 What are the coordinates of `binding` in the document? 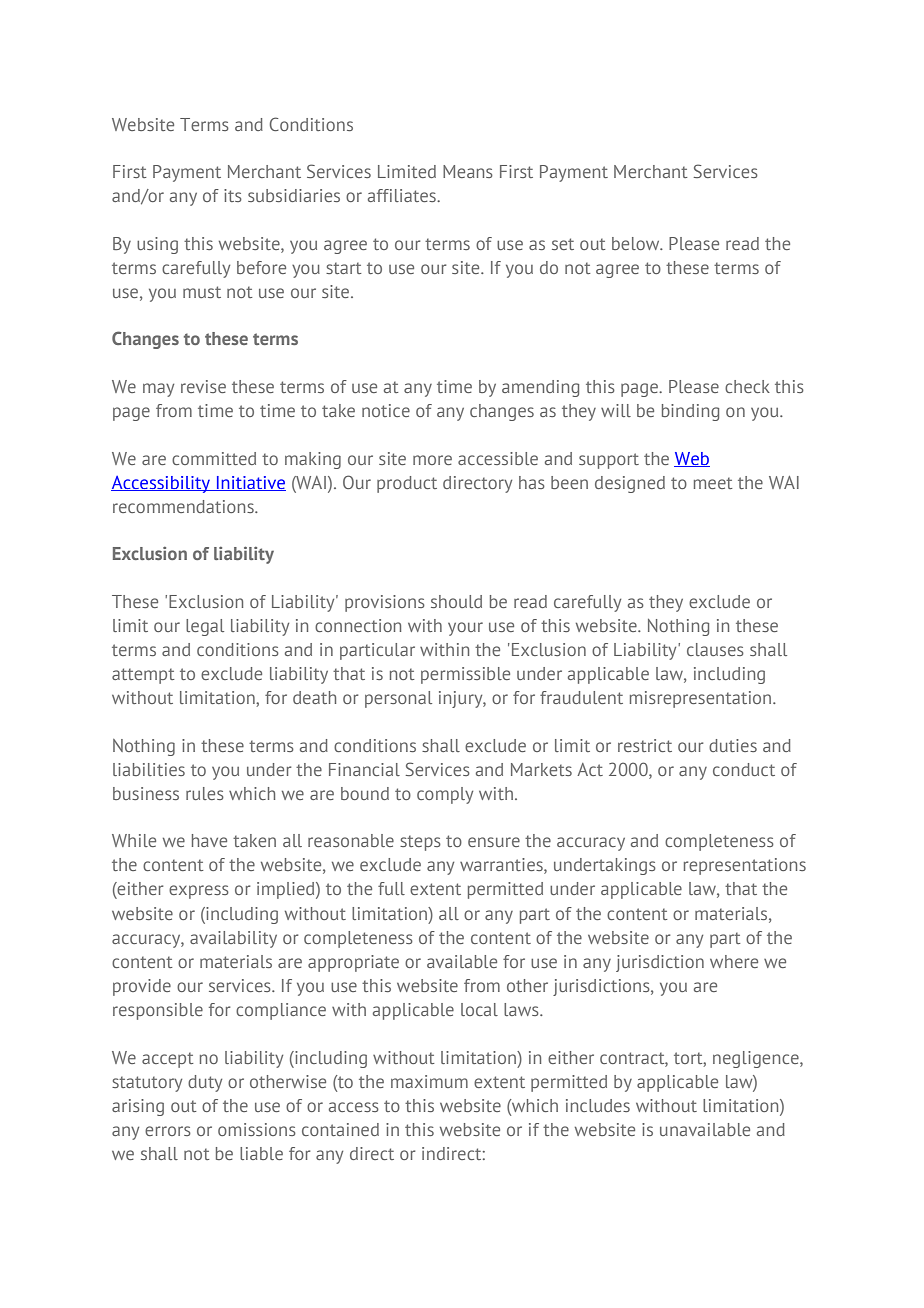 It's located at (690, 412).
